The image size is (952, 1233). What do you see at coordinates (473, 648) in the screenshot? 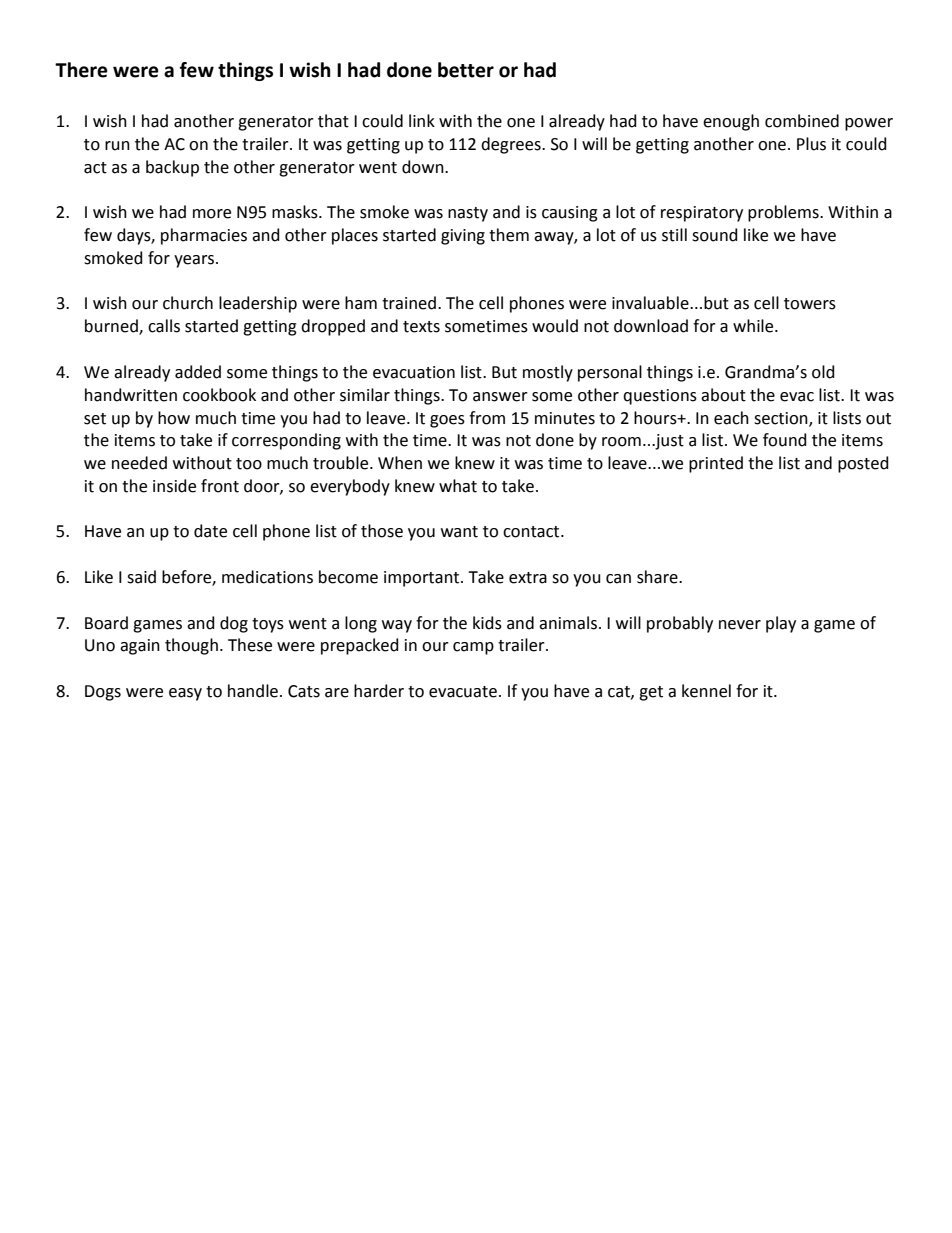
I see `camp` at bounding box center [473, 648].
